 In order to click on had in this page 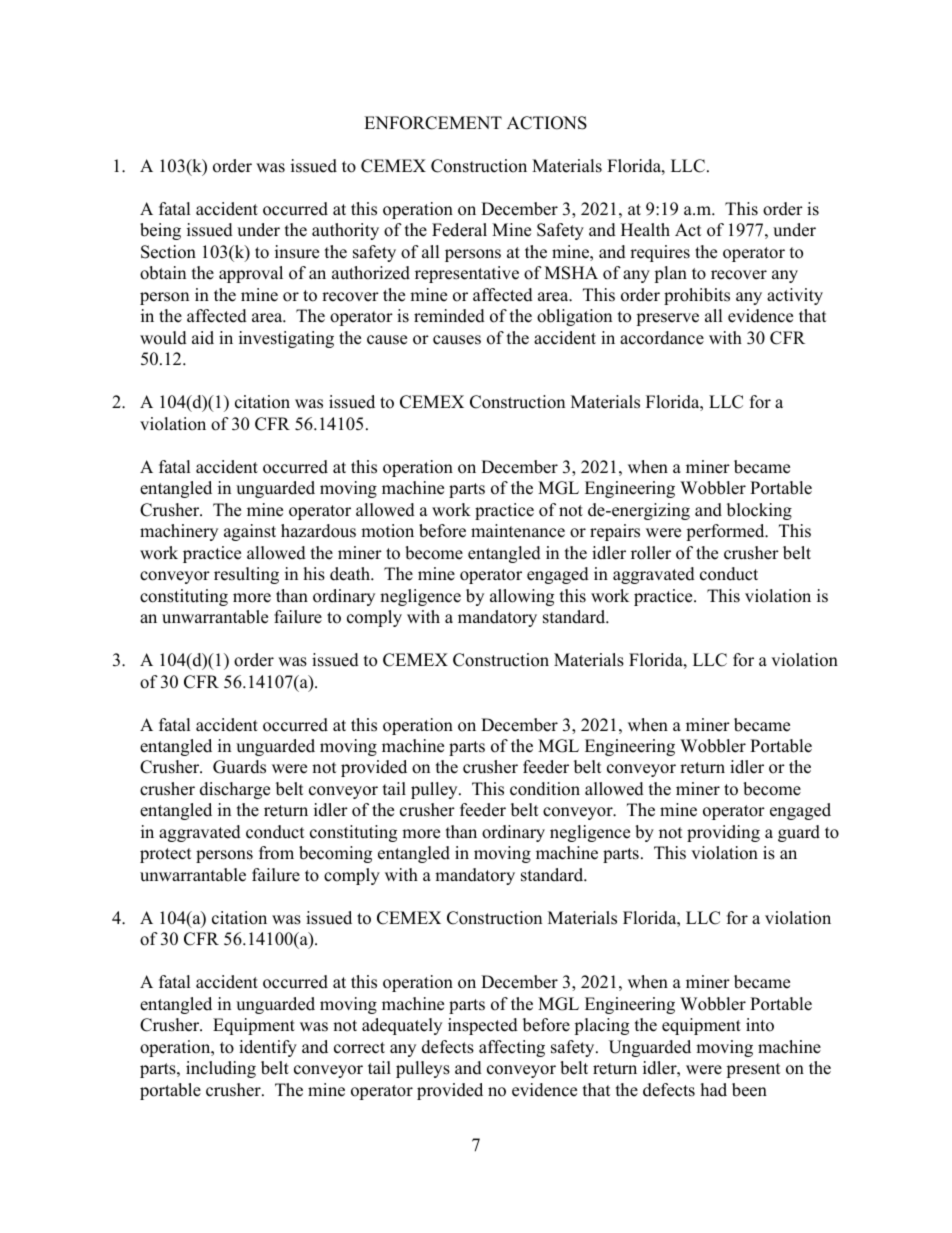, I will do `click(714, 1090)`.
